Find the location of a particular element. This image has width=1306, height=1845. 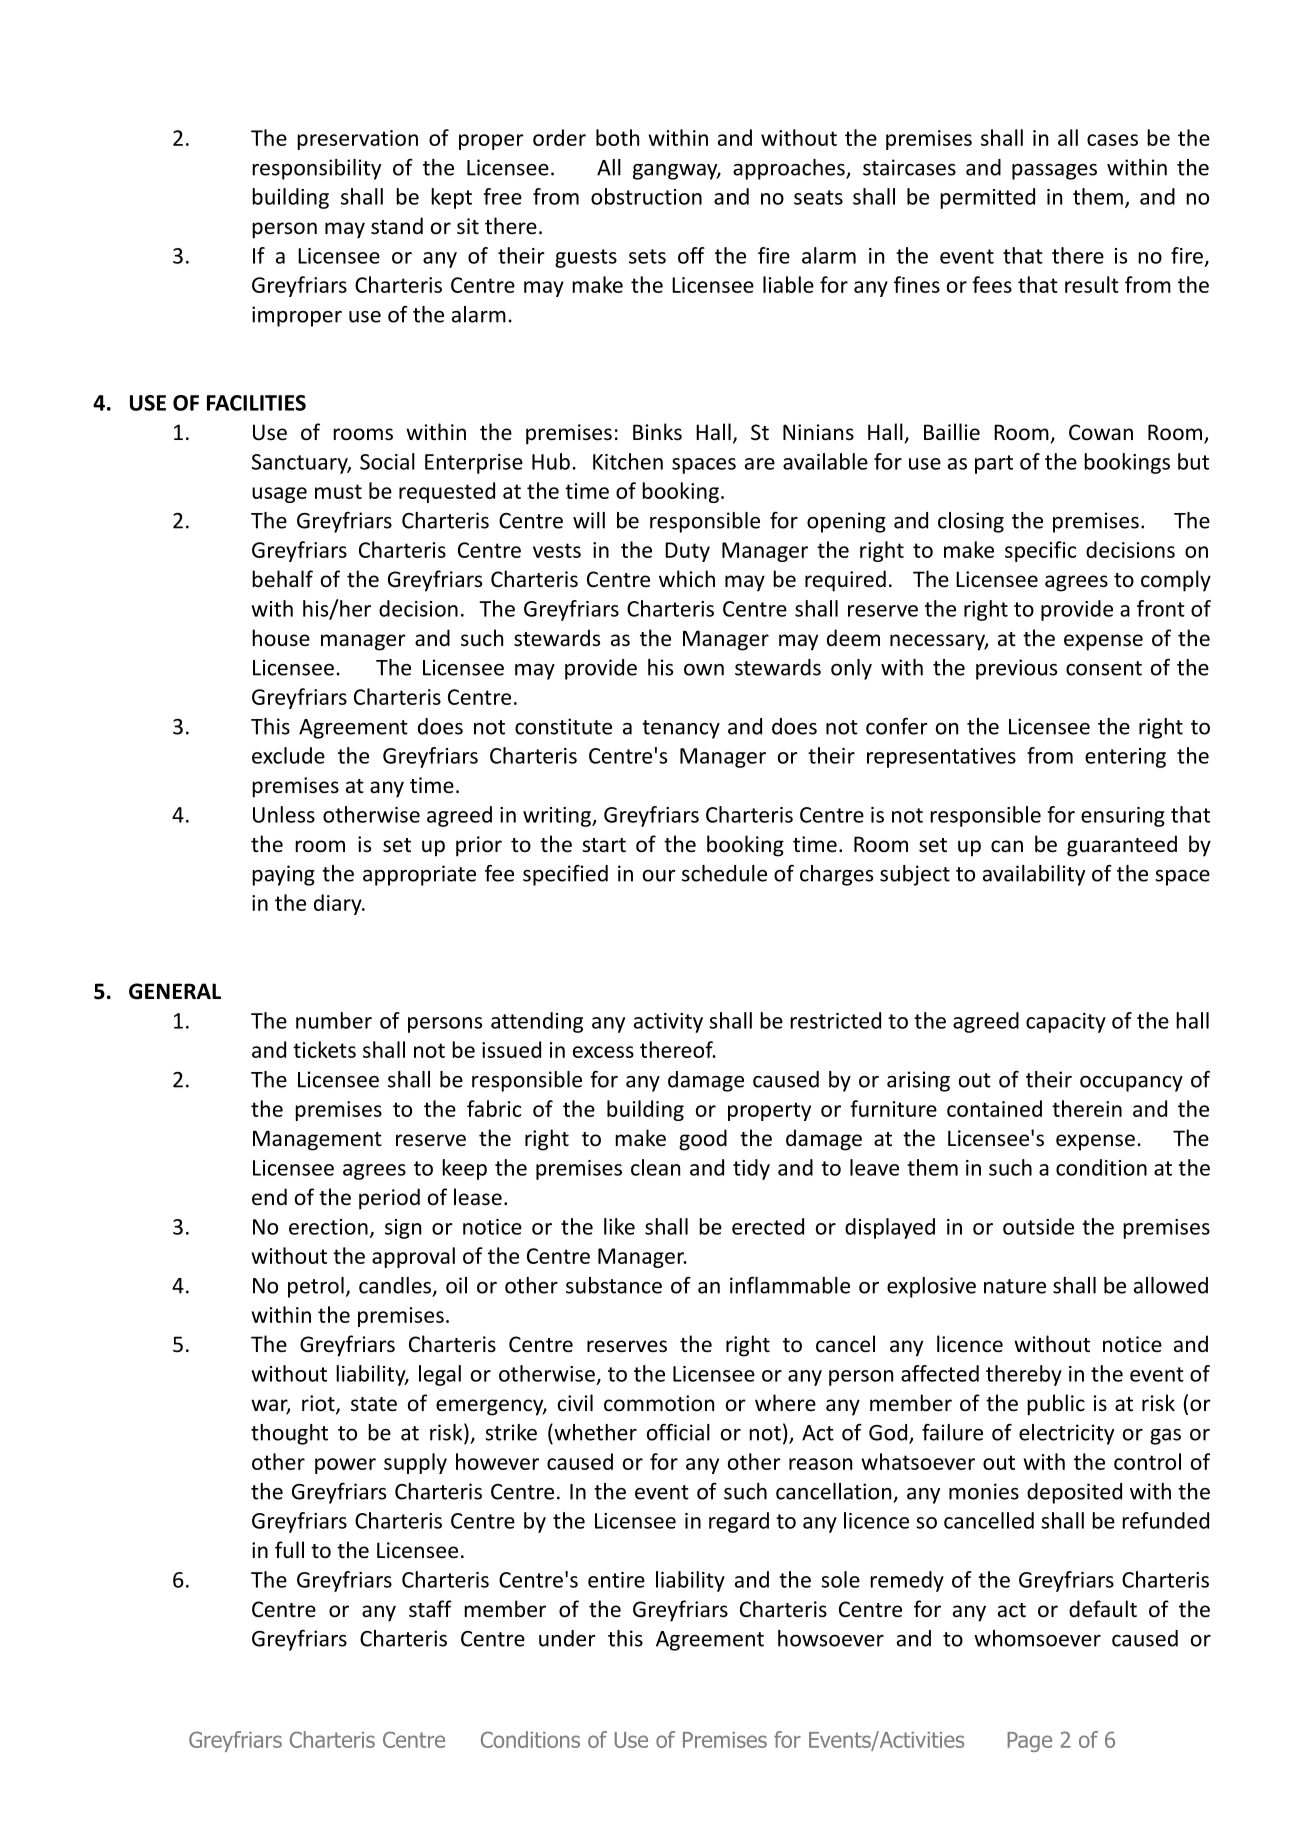

petrol is located at coordinates (316, 1287).
